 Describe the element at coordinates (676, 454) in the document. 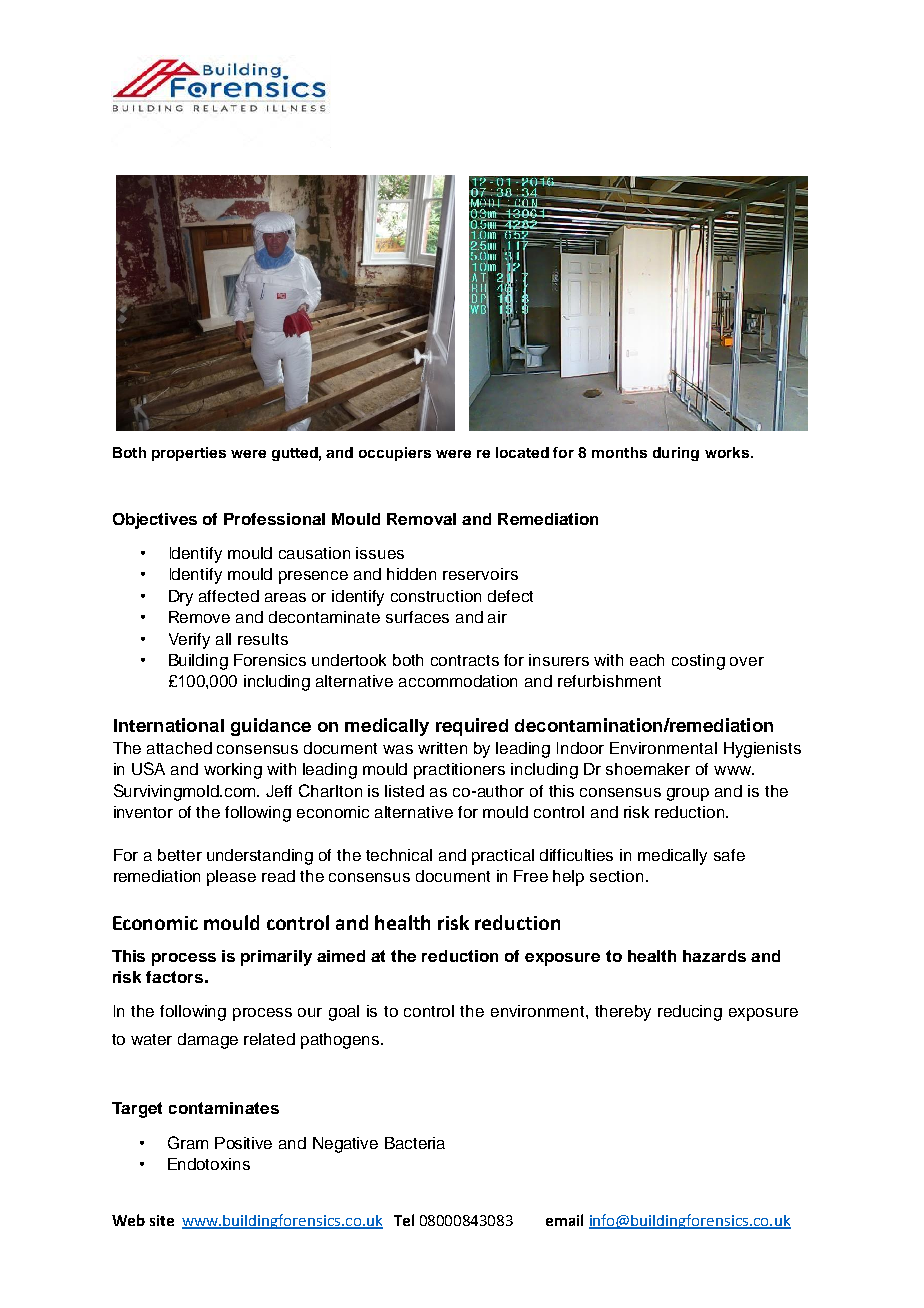

I see `during` at that location.
